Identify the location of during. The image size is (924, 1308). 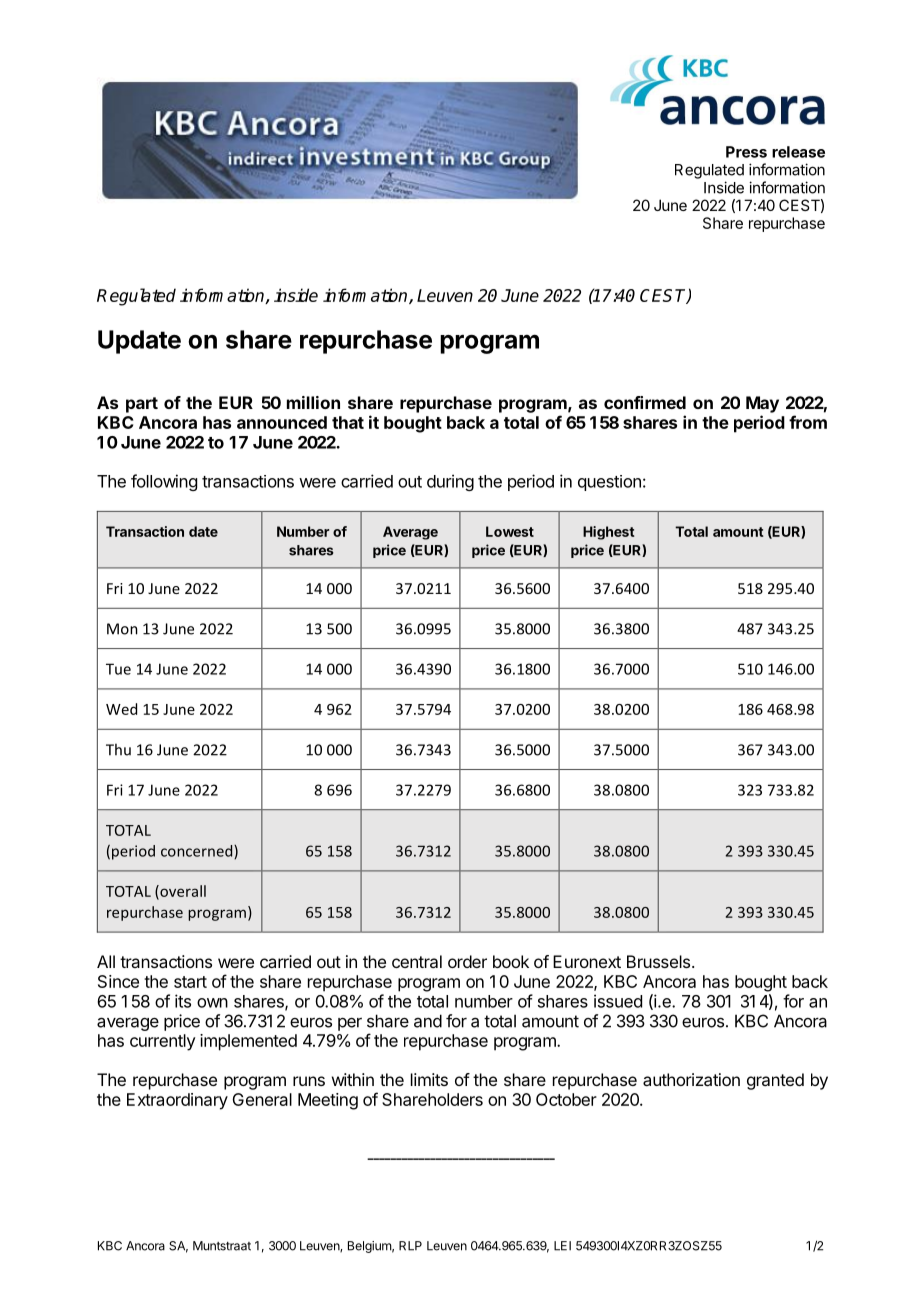
(450, 482).
